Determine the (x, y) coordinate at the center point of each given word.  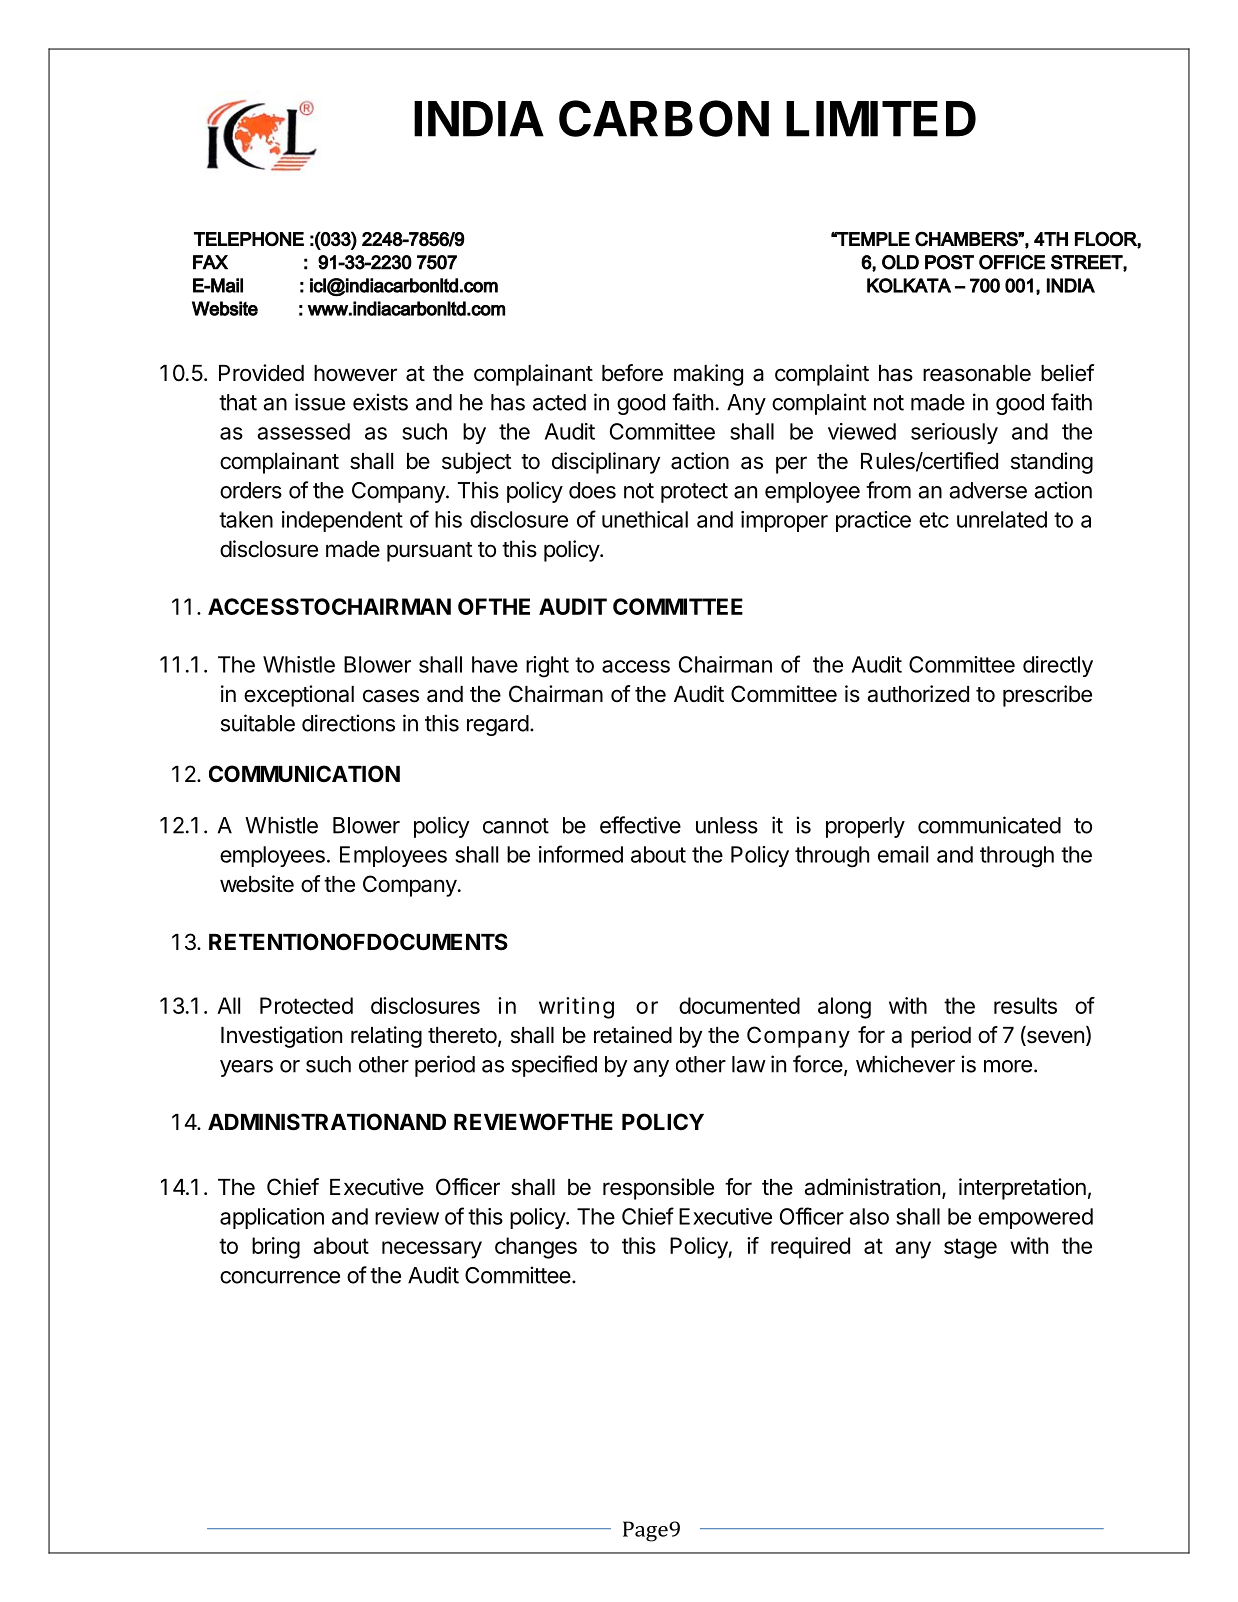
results (1025, 1005)
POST (949, 262)
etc (934, 520)
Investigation (281, 1037)
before (632, 373)
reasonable (977, 373)
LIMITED (881, 119)
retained (633, 1035)
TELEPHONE (249, 239)
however (355, 373)
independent (342, 521)
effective (640, 825)
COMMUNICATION (304, 774)
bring (276, 1248)
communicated (989, 825)
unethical (645, 519)
